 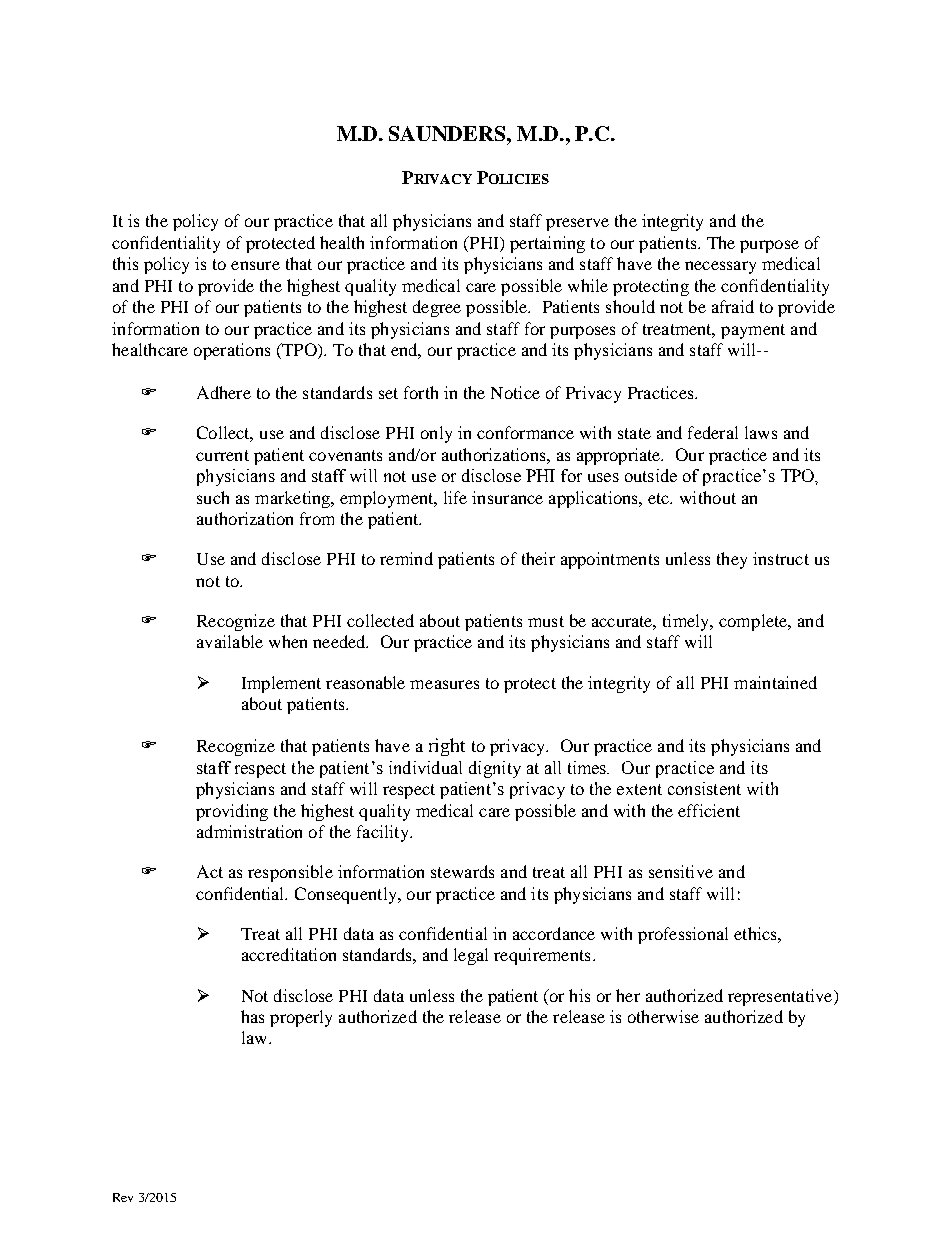 What do you see at coordinates (123, 1197) in the image?
I see `Rev` at bounding box center [123, 1197].
